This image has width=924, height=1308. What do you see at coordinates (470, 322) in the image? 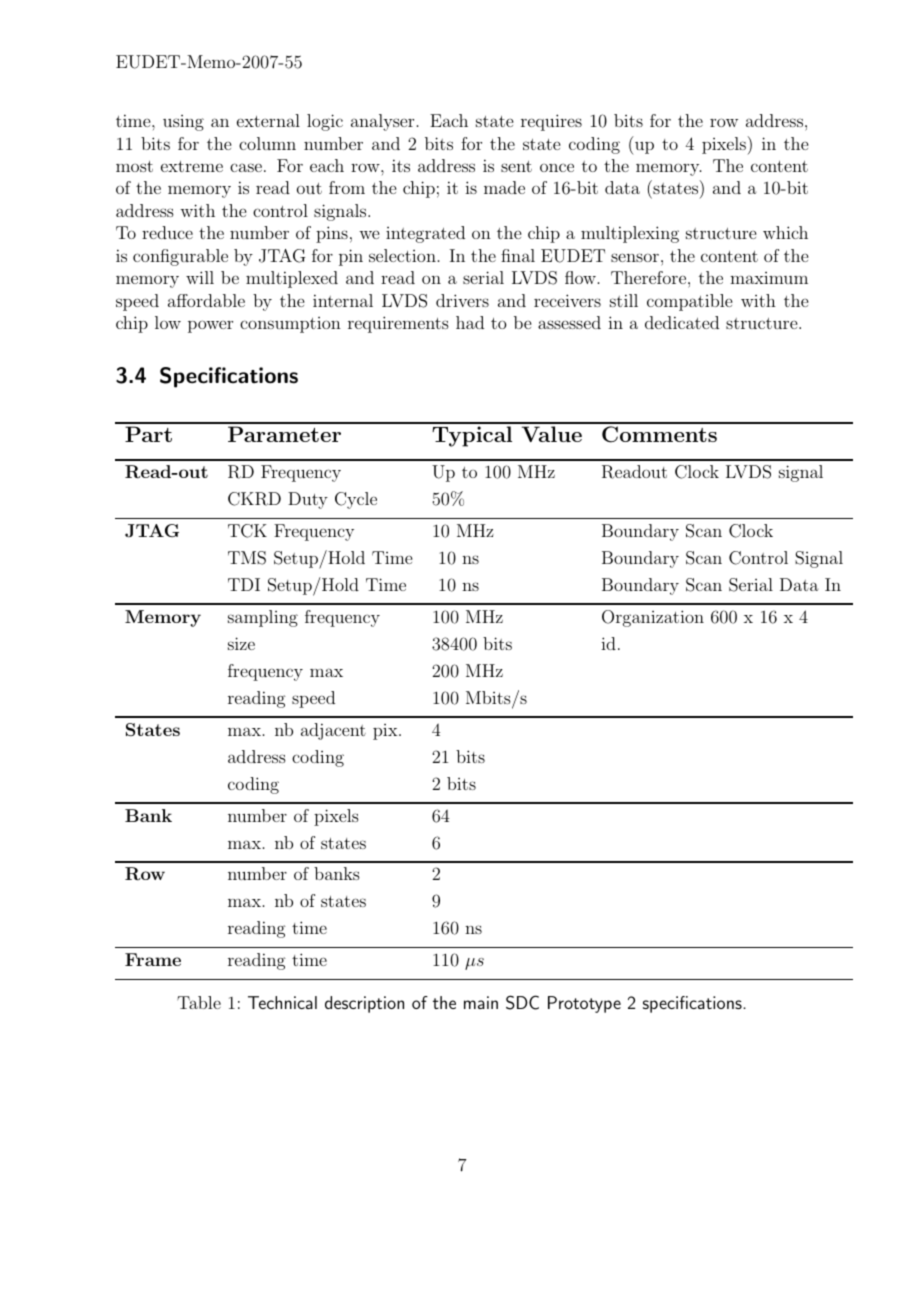
I see `had` at bounding box center [470, 322].
